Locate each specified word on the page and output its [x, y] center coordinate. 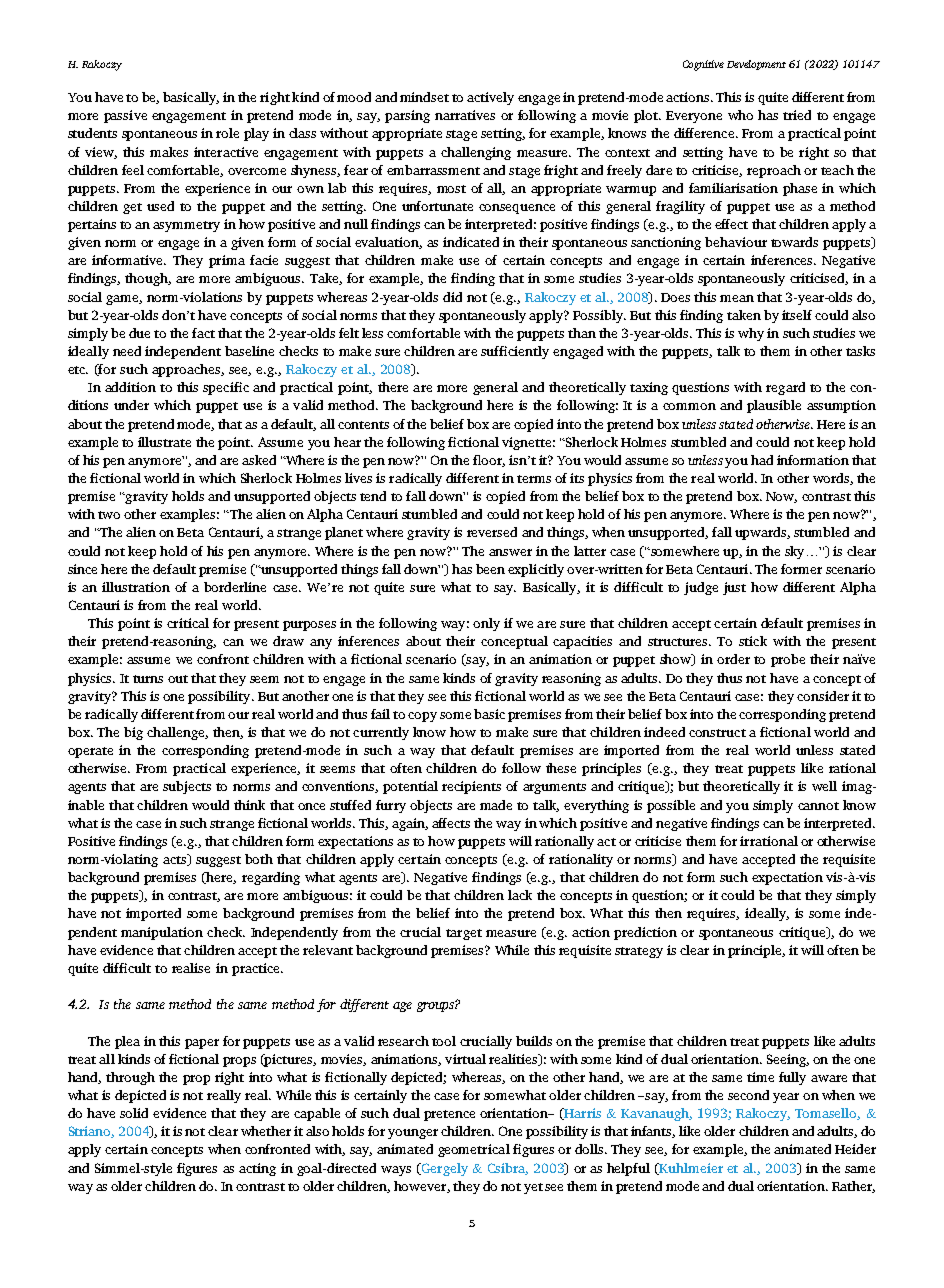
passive [125, 116]
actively [490, 98]
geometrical [474, 1150]
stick [753, 641]
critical [188, 623]
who [740, 115]
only [486, 624]
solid [134, 1113]
